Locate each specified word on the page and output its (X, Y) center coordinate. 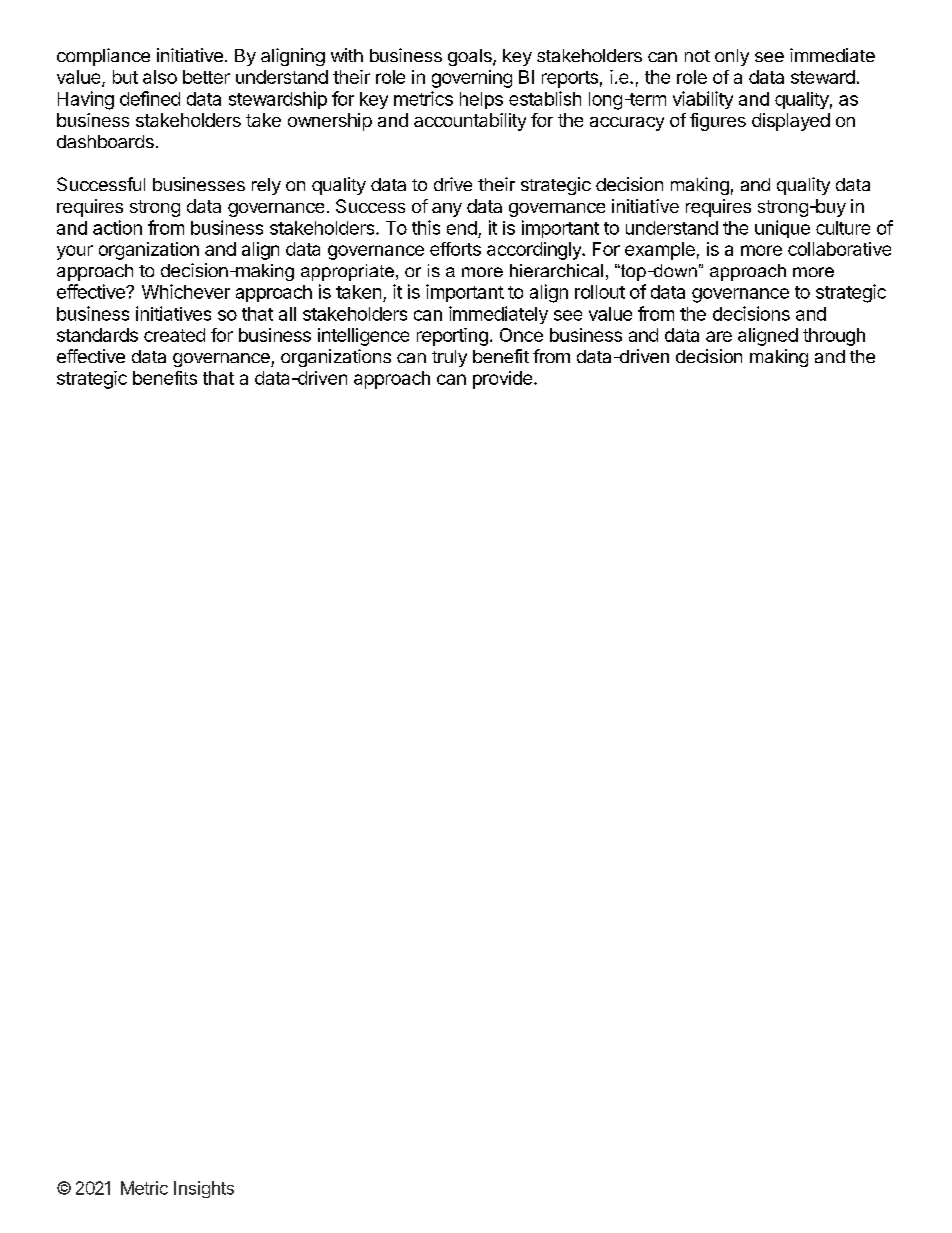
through (834, 337)
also (160, 77)
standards (97, 335)
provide (502, 380)
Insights (204, 1189)
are (719, 336)
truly (449, 358)
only (732, 57)
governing (472, 79)
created (174, 335)
